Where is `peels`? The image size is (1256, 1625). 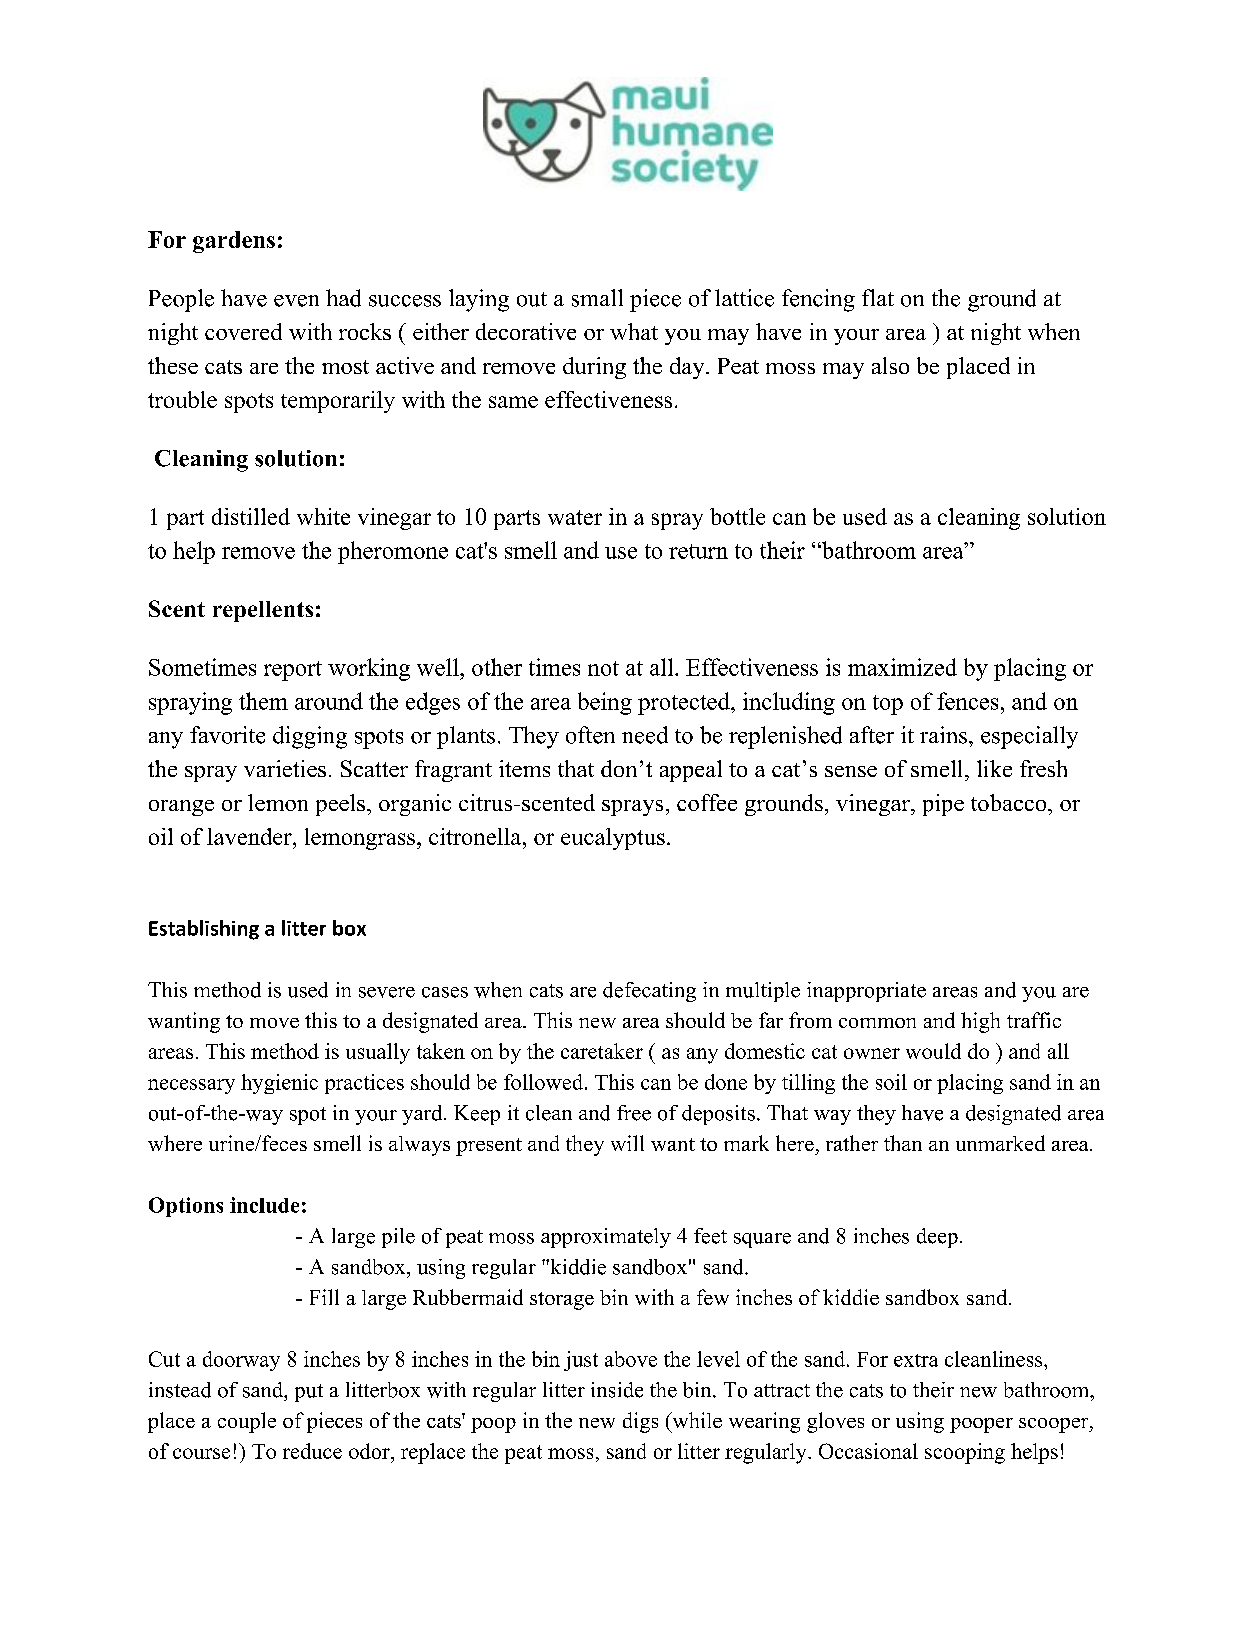 peels is located at coordinates (342, 805).
